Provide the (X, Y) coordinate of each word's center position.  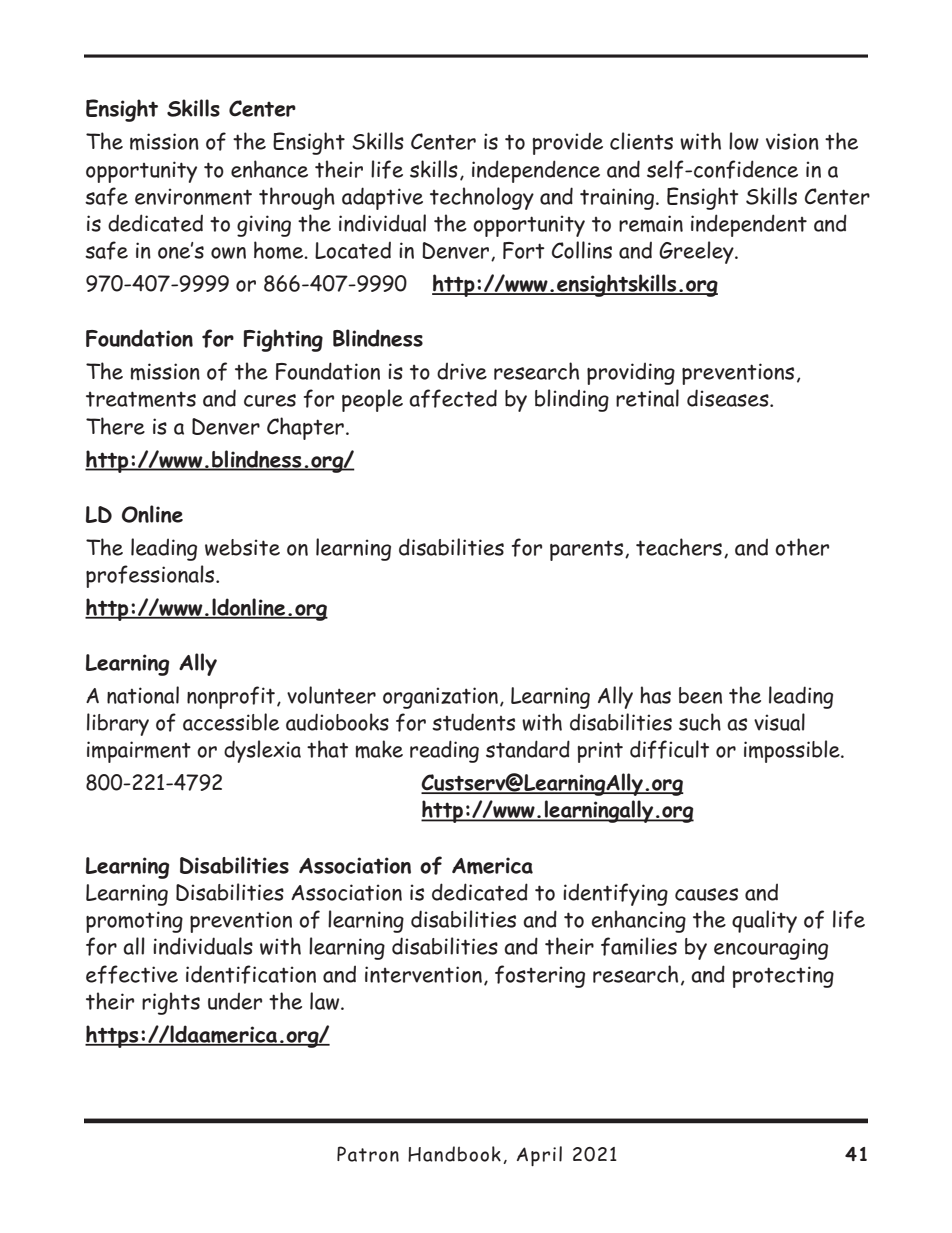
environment (193, 196)
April (539, 1156)
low (744, 141)
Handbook (454, 1154)
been (700, 695)
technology (482, 198)
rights (171, 1003)
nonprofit (231, 697)
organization (440, 698)
